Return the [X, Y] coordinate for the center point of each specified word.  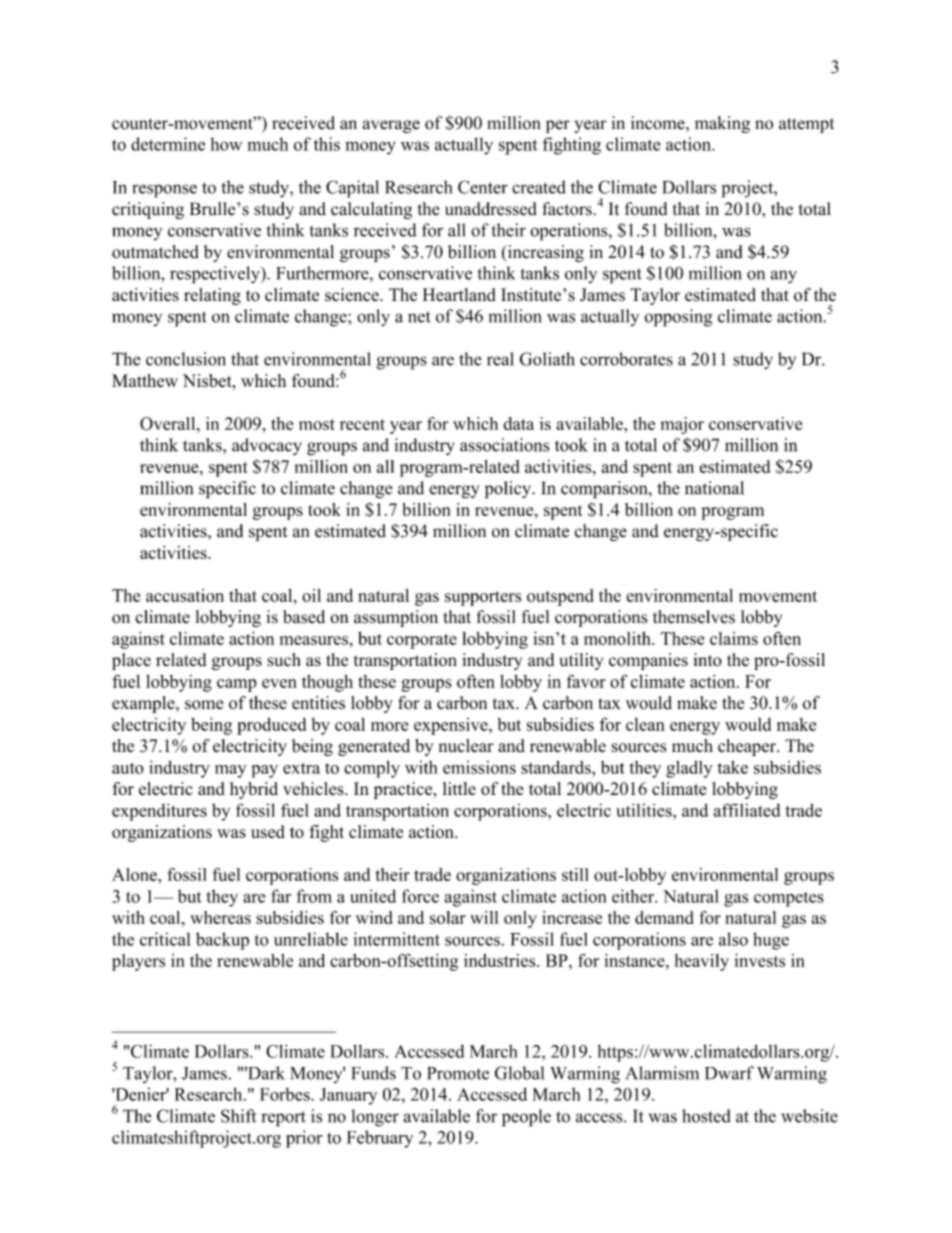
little [459, 788]
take [732, 767]
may [230, 771]
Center [483, 187]
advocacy [267, 447]
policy [509, 490]
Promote [458, 1073]
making [722, 124]
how [226, 144]
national [714, 488]
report [283, 1119]
